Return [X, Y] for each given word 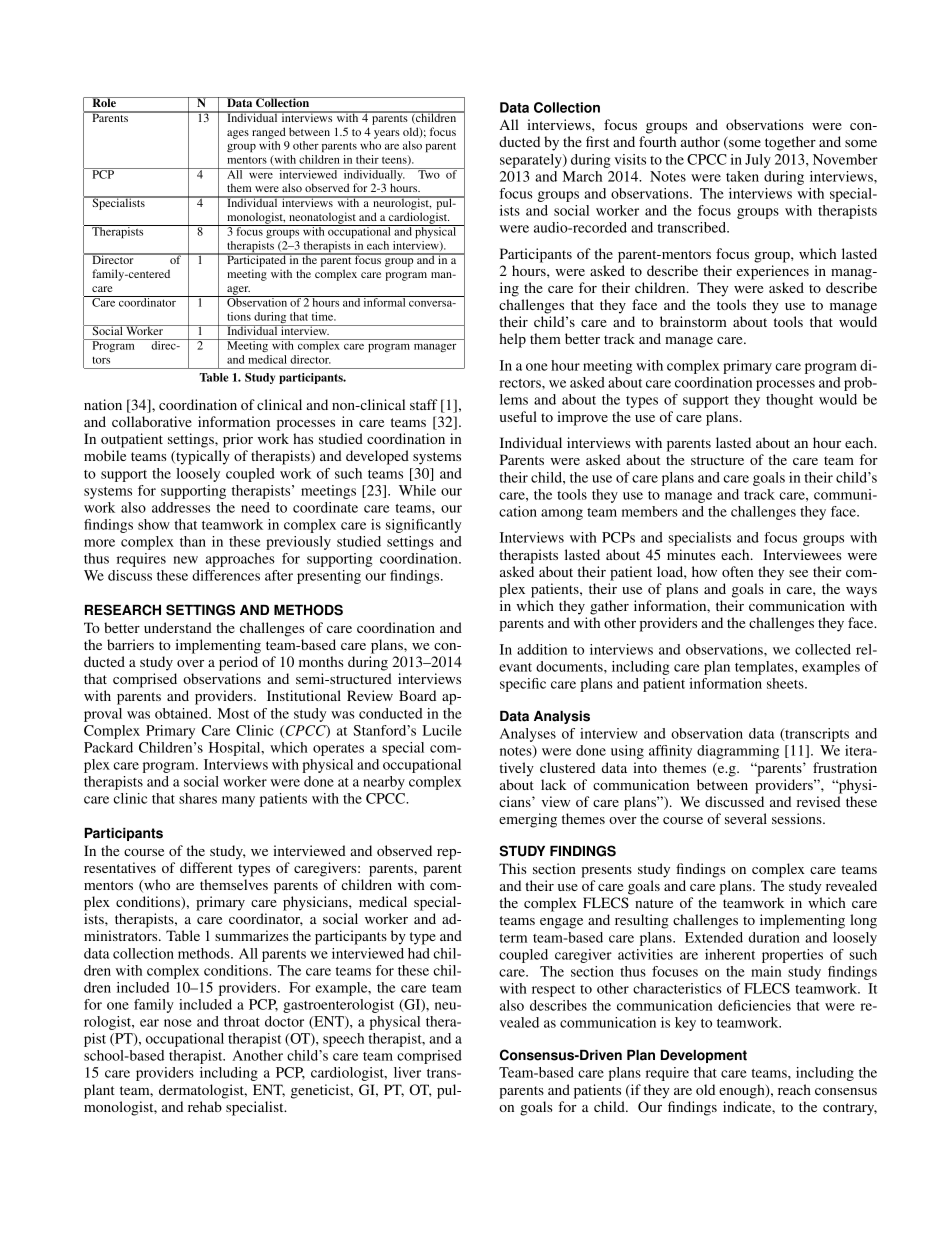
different [206, 867]
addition [542, 649]
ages [238, 134]
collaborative [152, 421]
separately [532, 161]
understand [178, 627]
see [798, 573]
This [512, 868]
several [746, 818]
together [790, 143]
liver [407, 1072]
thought [789, 401]
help [513, 340]
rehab [205, 1106]
